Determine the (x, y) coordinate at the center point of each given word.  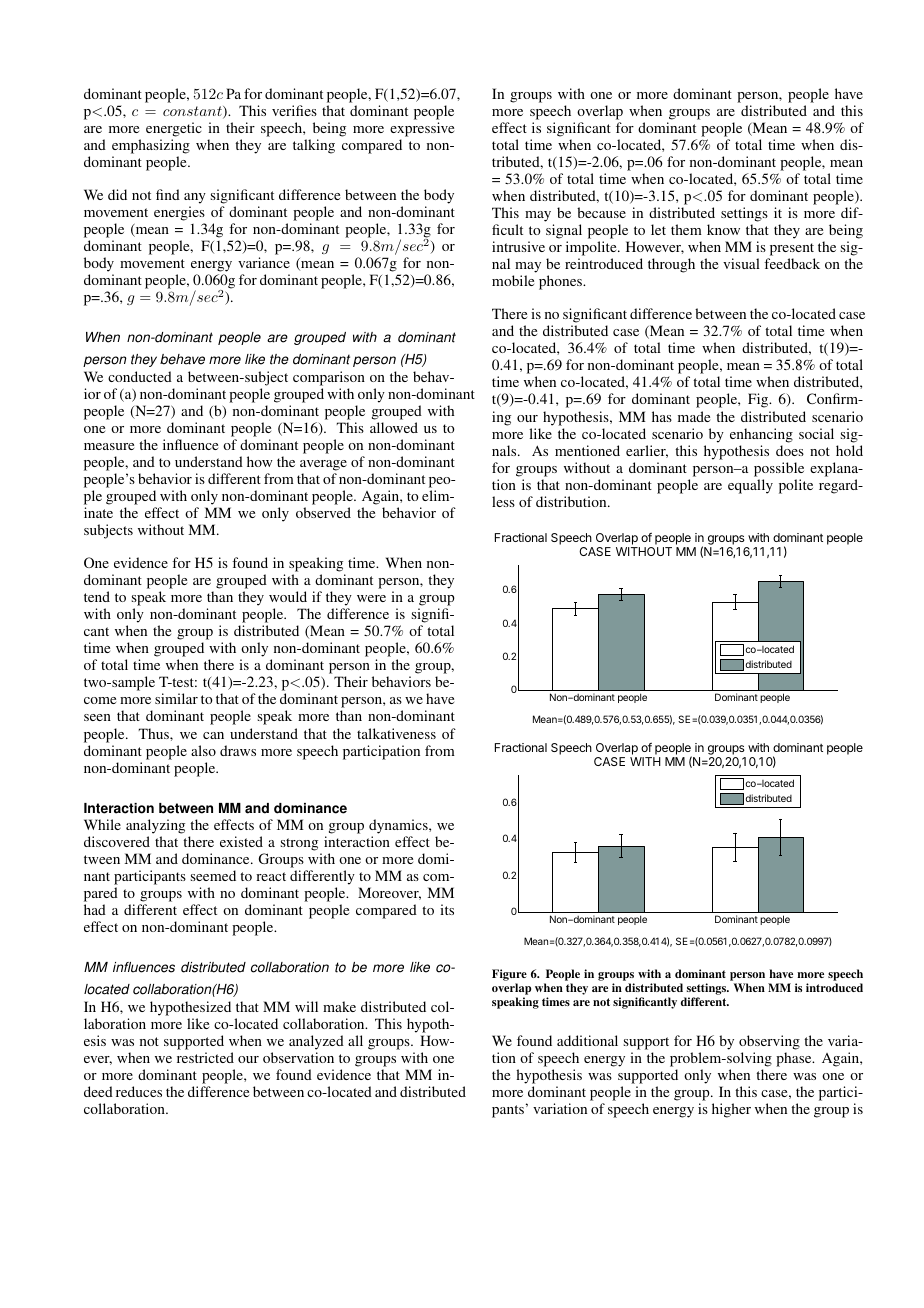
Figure (509, 976)
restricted (205, 1057)
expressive (422, 129)
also (203, 750)
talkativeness (396, 733)
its (447, 909)
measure (109, 446)
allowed (394, 427)
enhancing (761, 435)
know (723, 229)
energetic (174, 129)
